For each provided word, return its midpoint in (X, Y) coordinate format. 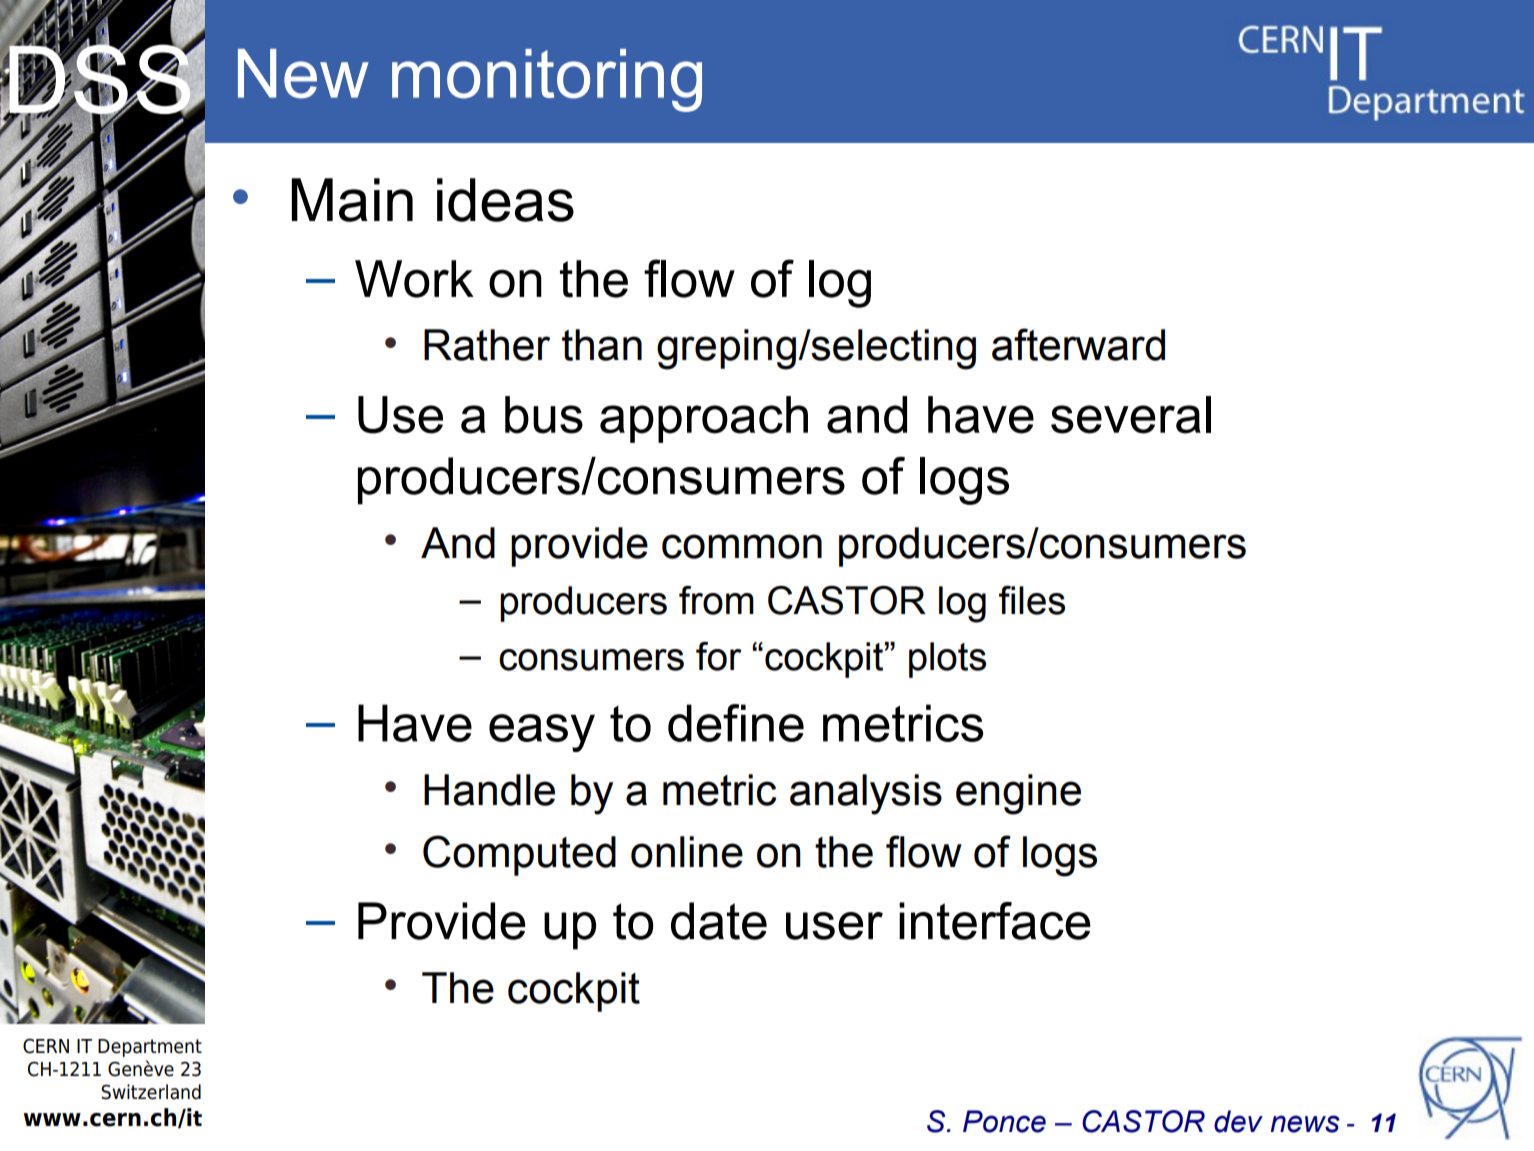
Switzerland (151, 1092)
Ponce (1004, 1121)
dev (1238, 1121)
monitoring (547, 80)
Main (352, 200)
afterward (1078, 344)
